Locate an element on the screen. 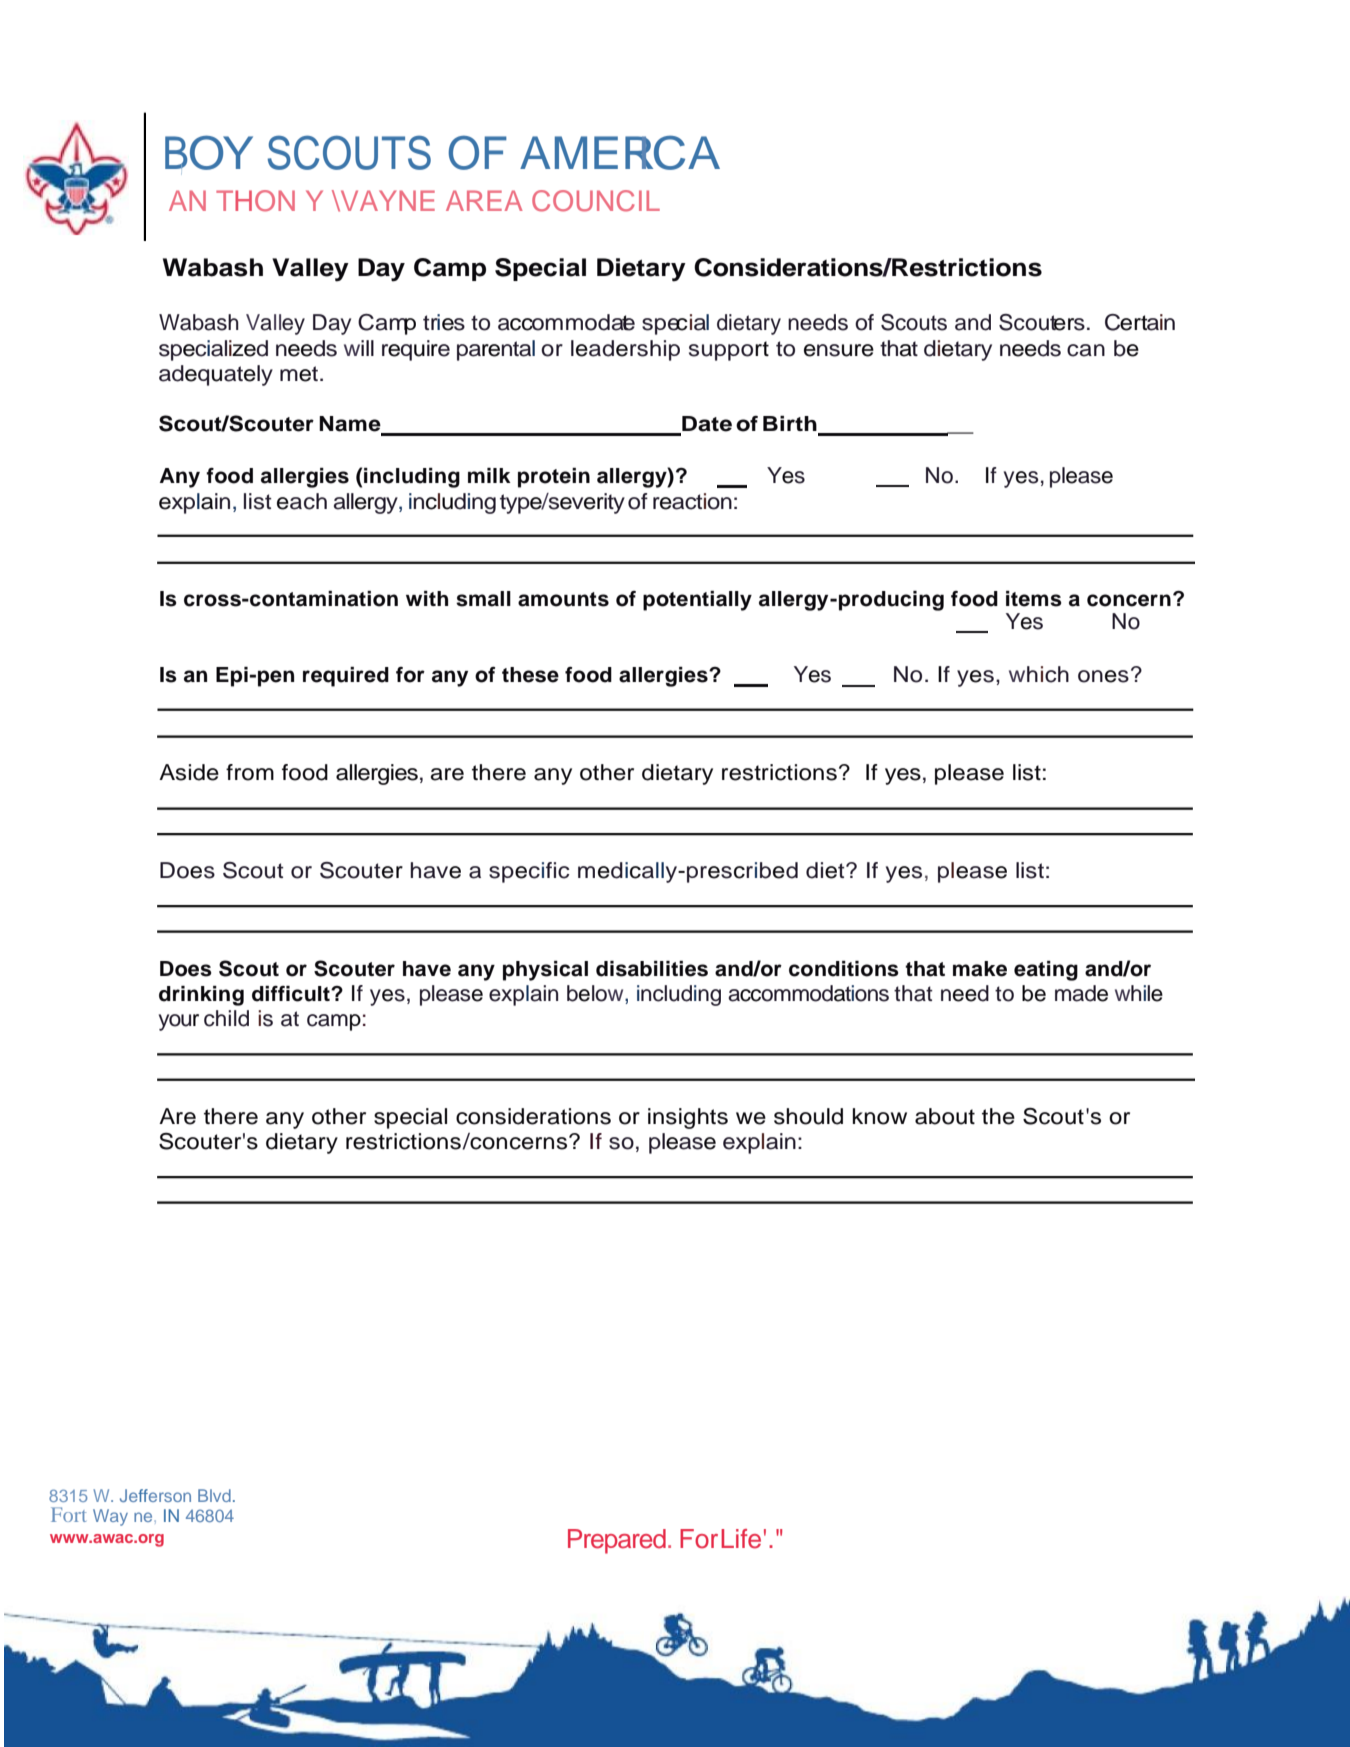 The image size is (1350, 1747). COUNCIL is located at coordinates (596, 201).
